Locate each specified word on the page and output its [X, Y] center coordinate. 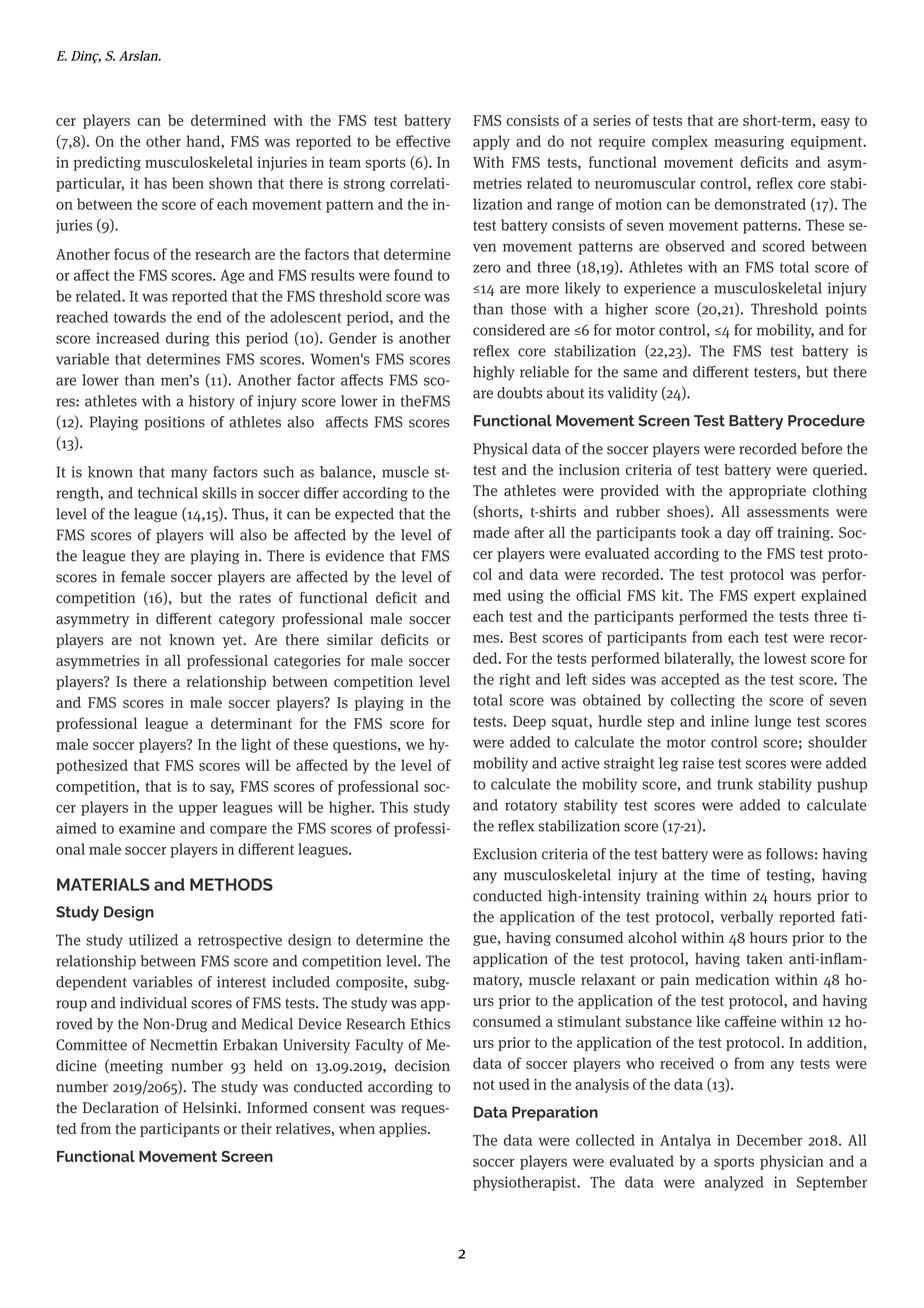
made [491, 532]
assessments [788, 512]
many [189, 475]
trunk [735, 784]
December [769, 1140]
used [514, 1084]
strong [364, 185]
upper [197, 810]
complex [680, 142]
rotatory [531, 807]
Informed [277, 1107]
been [188, 183]
